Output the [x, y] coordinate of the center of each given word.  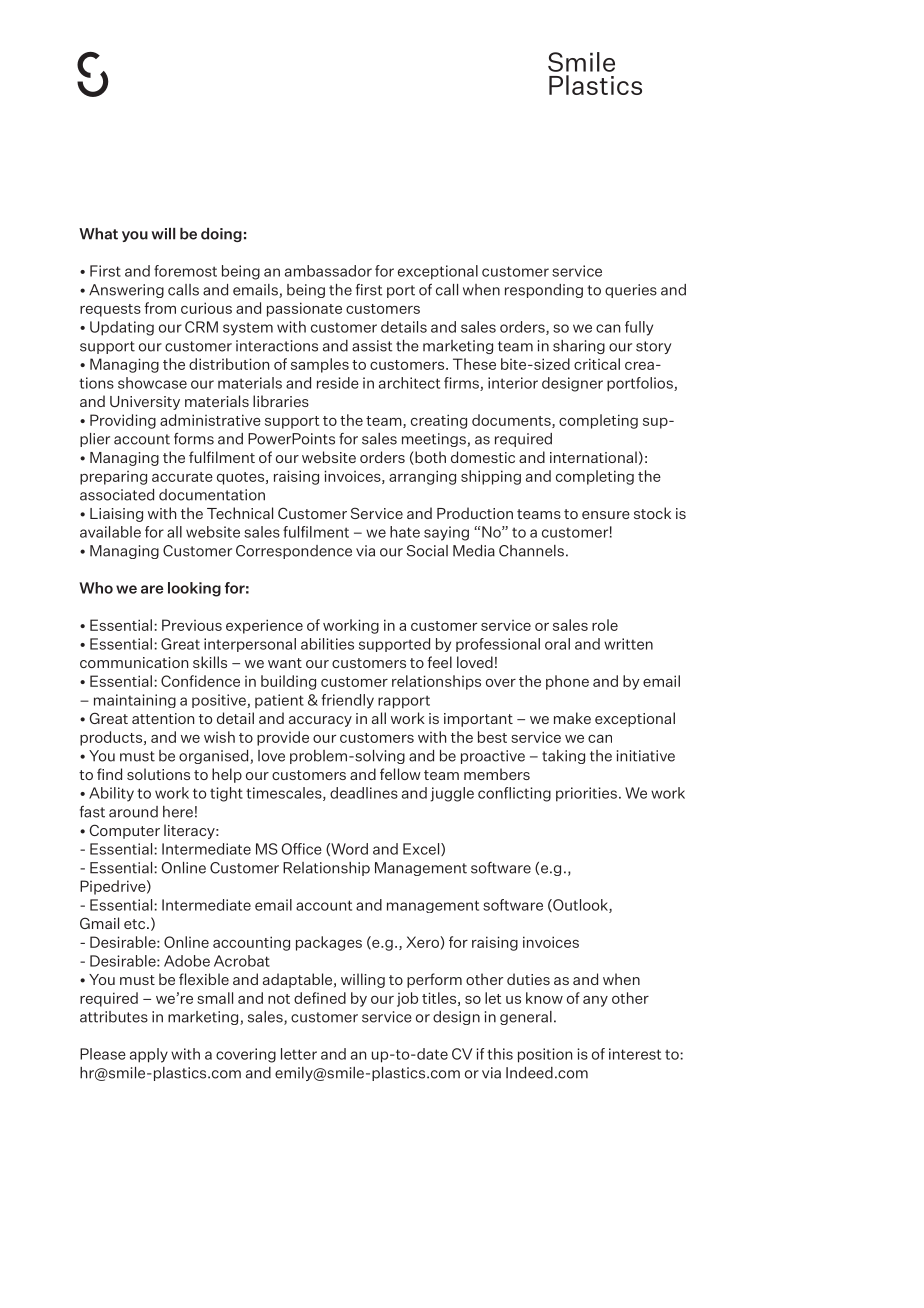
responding [544, 291]
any [595, 1001]
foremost [185, 271]
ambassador [328, 271]
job [407, 999]
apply [149, 1055]
